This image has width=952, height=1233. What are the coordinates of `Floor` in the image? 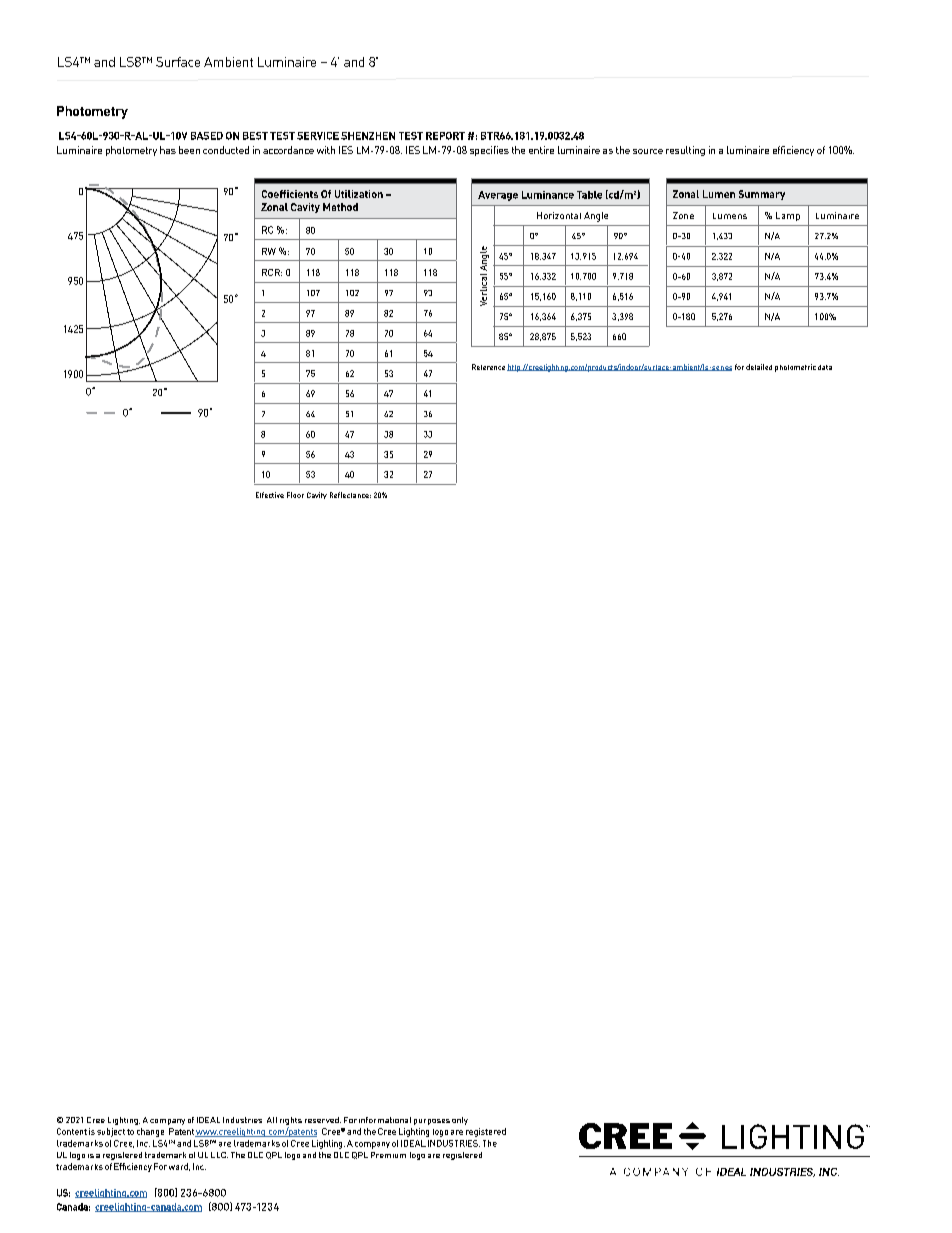 It's located at (295, 495).
